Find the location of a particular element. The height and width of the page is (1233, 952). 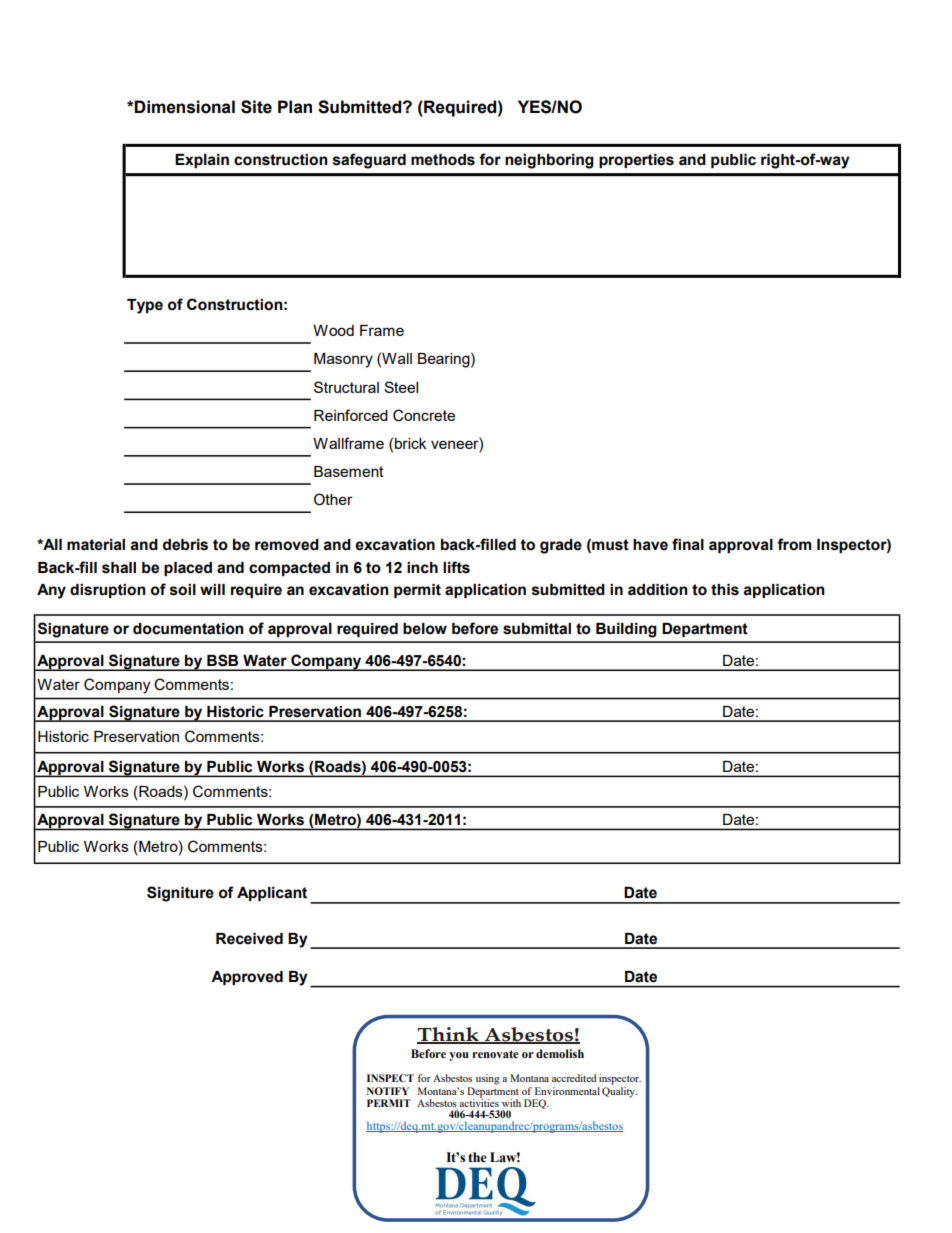

Received is located at coordinates (249, 939).
